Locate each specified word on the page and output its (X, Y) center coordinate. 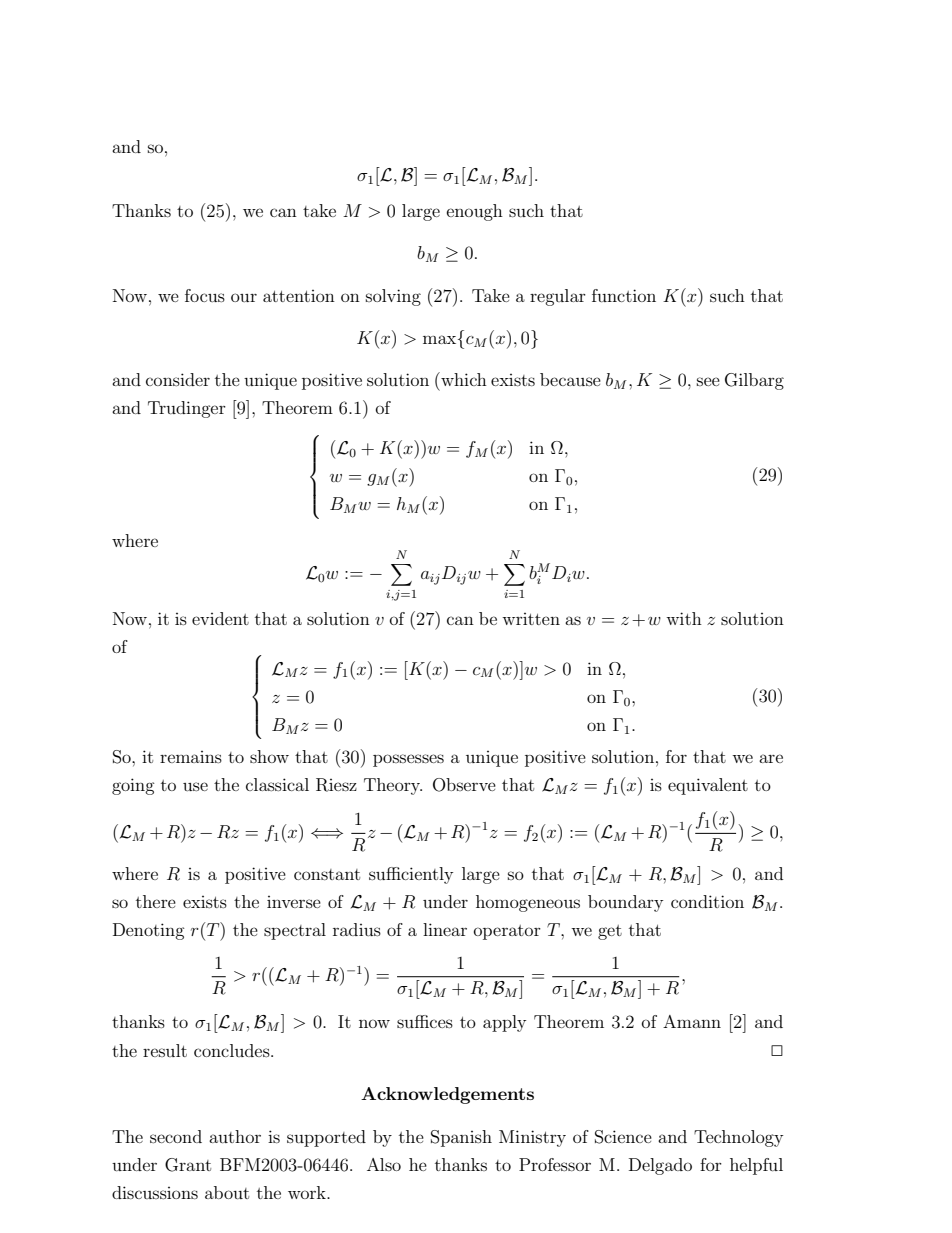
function (624, 295)
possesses (408, 760)
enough (475, 212)
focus (205, 295)
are (771, 758)
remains (191, 757)
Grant (188, 1165)
